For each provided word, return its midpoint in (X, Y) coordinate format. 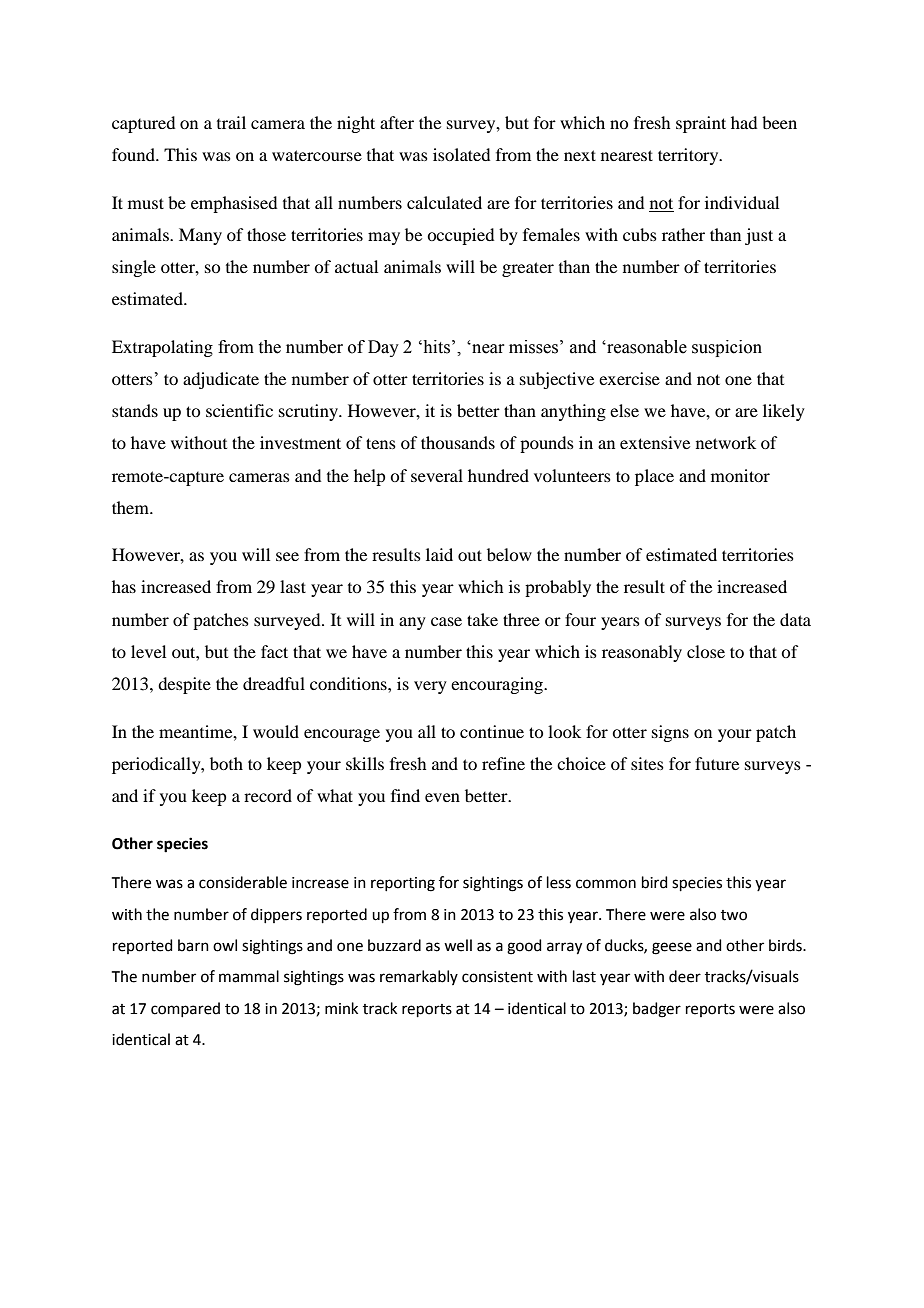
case (446, 621)
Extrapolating (162, 348)
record (268, 795)
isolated (461, 154)
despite (184, 685)
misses (533, 347)
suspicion (727, 348)
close (706, 651)
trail (231, 122)
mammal (249, 976)
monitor (740, 475)
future (717, 763)
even (442, 797)
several (437, 475)
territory (689, 156)
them (131, 507)
